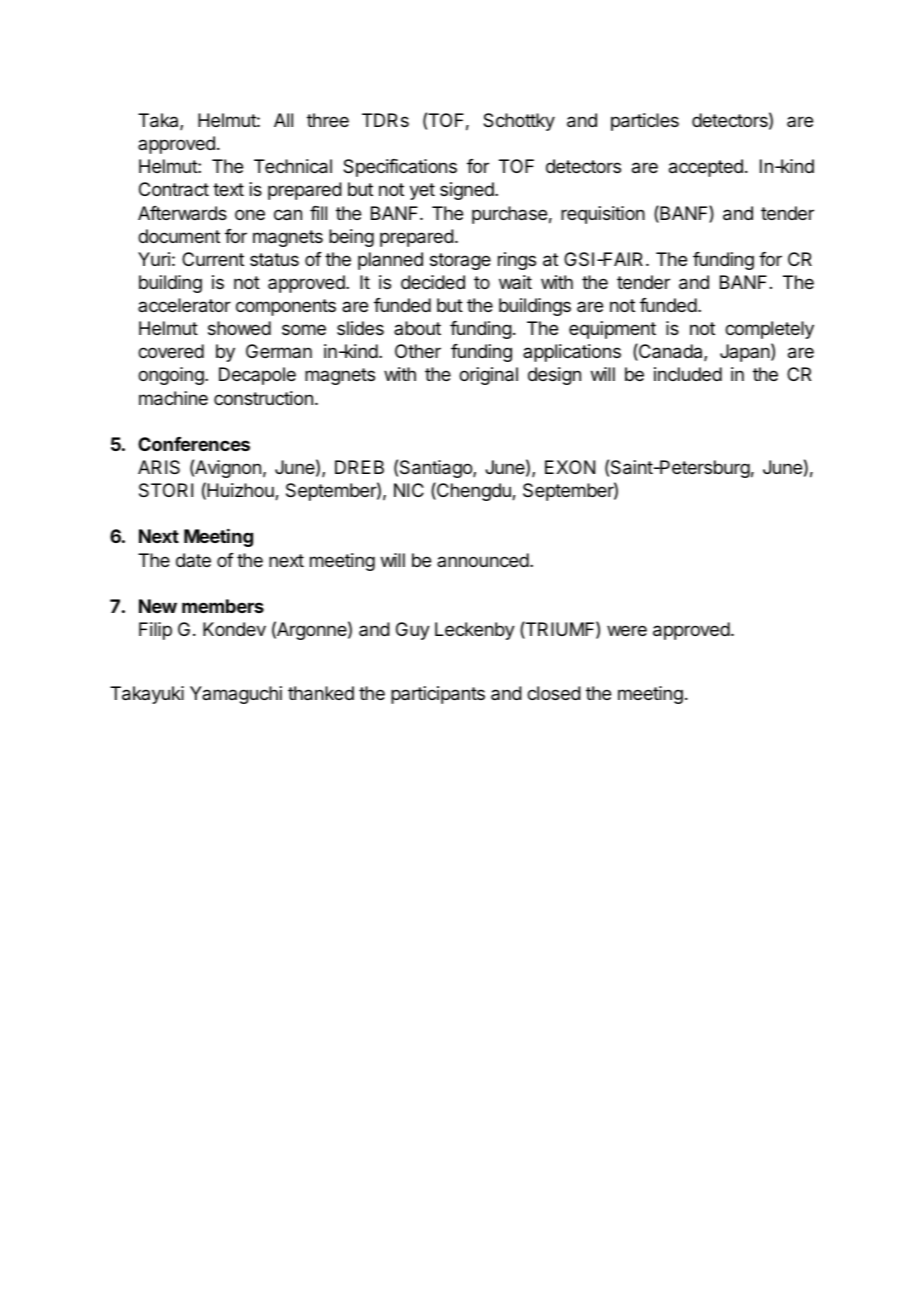  What do you see at coordinates (283, 120) in the screenshot?
I see `All` at bounding box center [283, 120].
